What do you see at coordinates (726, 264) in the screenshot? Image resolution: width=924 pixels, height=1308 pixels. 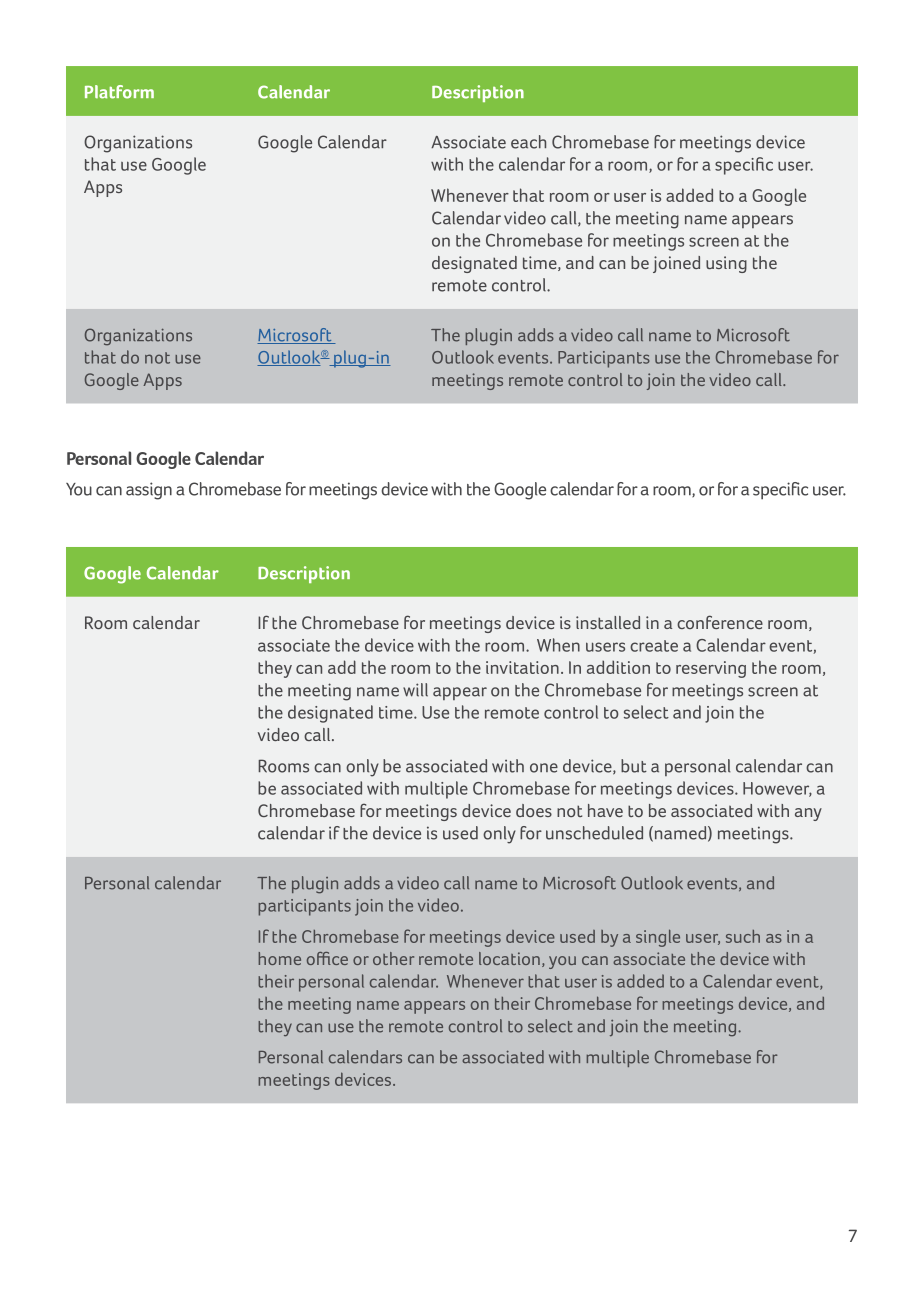 I see `using` at bounding box center [726, 264].
